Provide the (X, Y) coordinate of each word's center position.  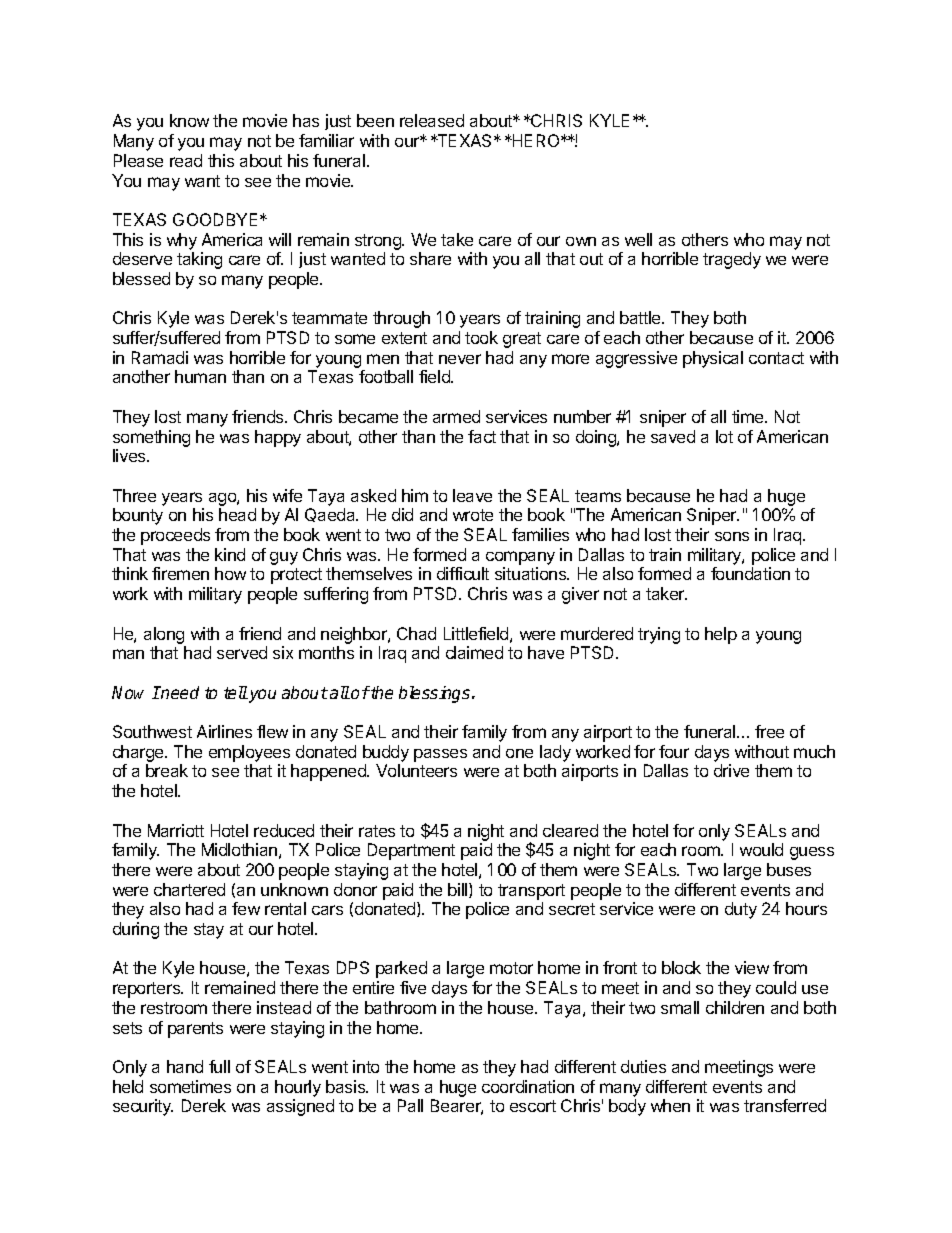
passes (440, 755)
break (167, 770)
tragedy (732, 260)
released (432, 120)
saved (673, 436)
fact (482, 436)
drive (731, 770)
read (186, 160)
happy (278, 438)
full (219, 1066)
